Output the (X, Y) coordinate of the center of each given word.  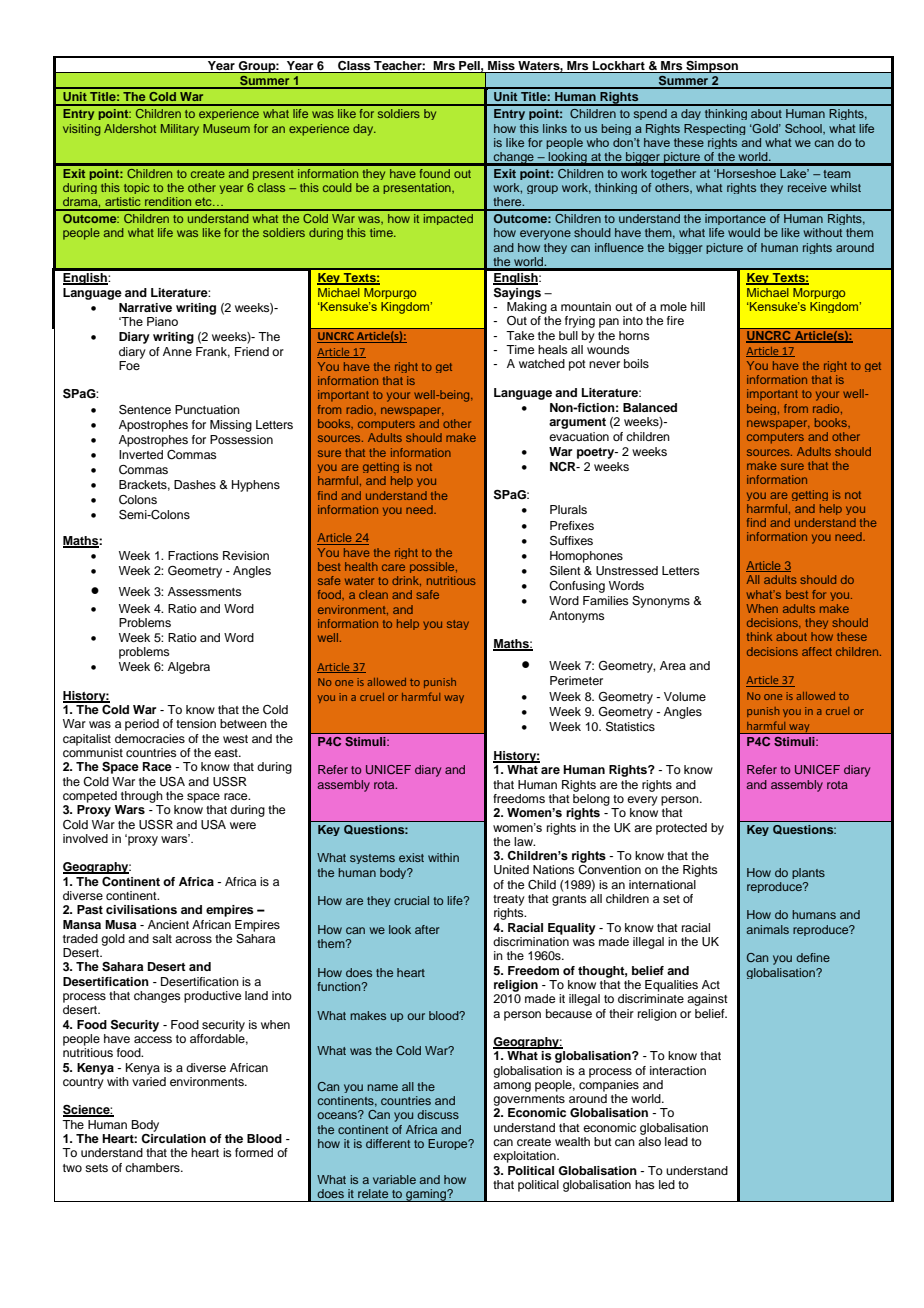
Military (180, 130)
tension (196, 723)
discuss (438, 1114)
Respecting (714, 129)
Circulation (173, 1137)
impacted (448, 219)
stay (458, 625)
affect (817, 651)
